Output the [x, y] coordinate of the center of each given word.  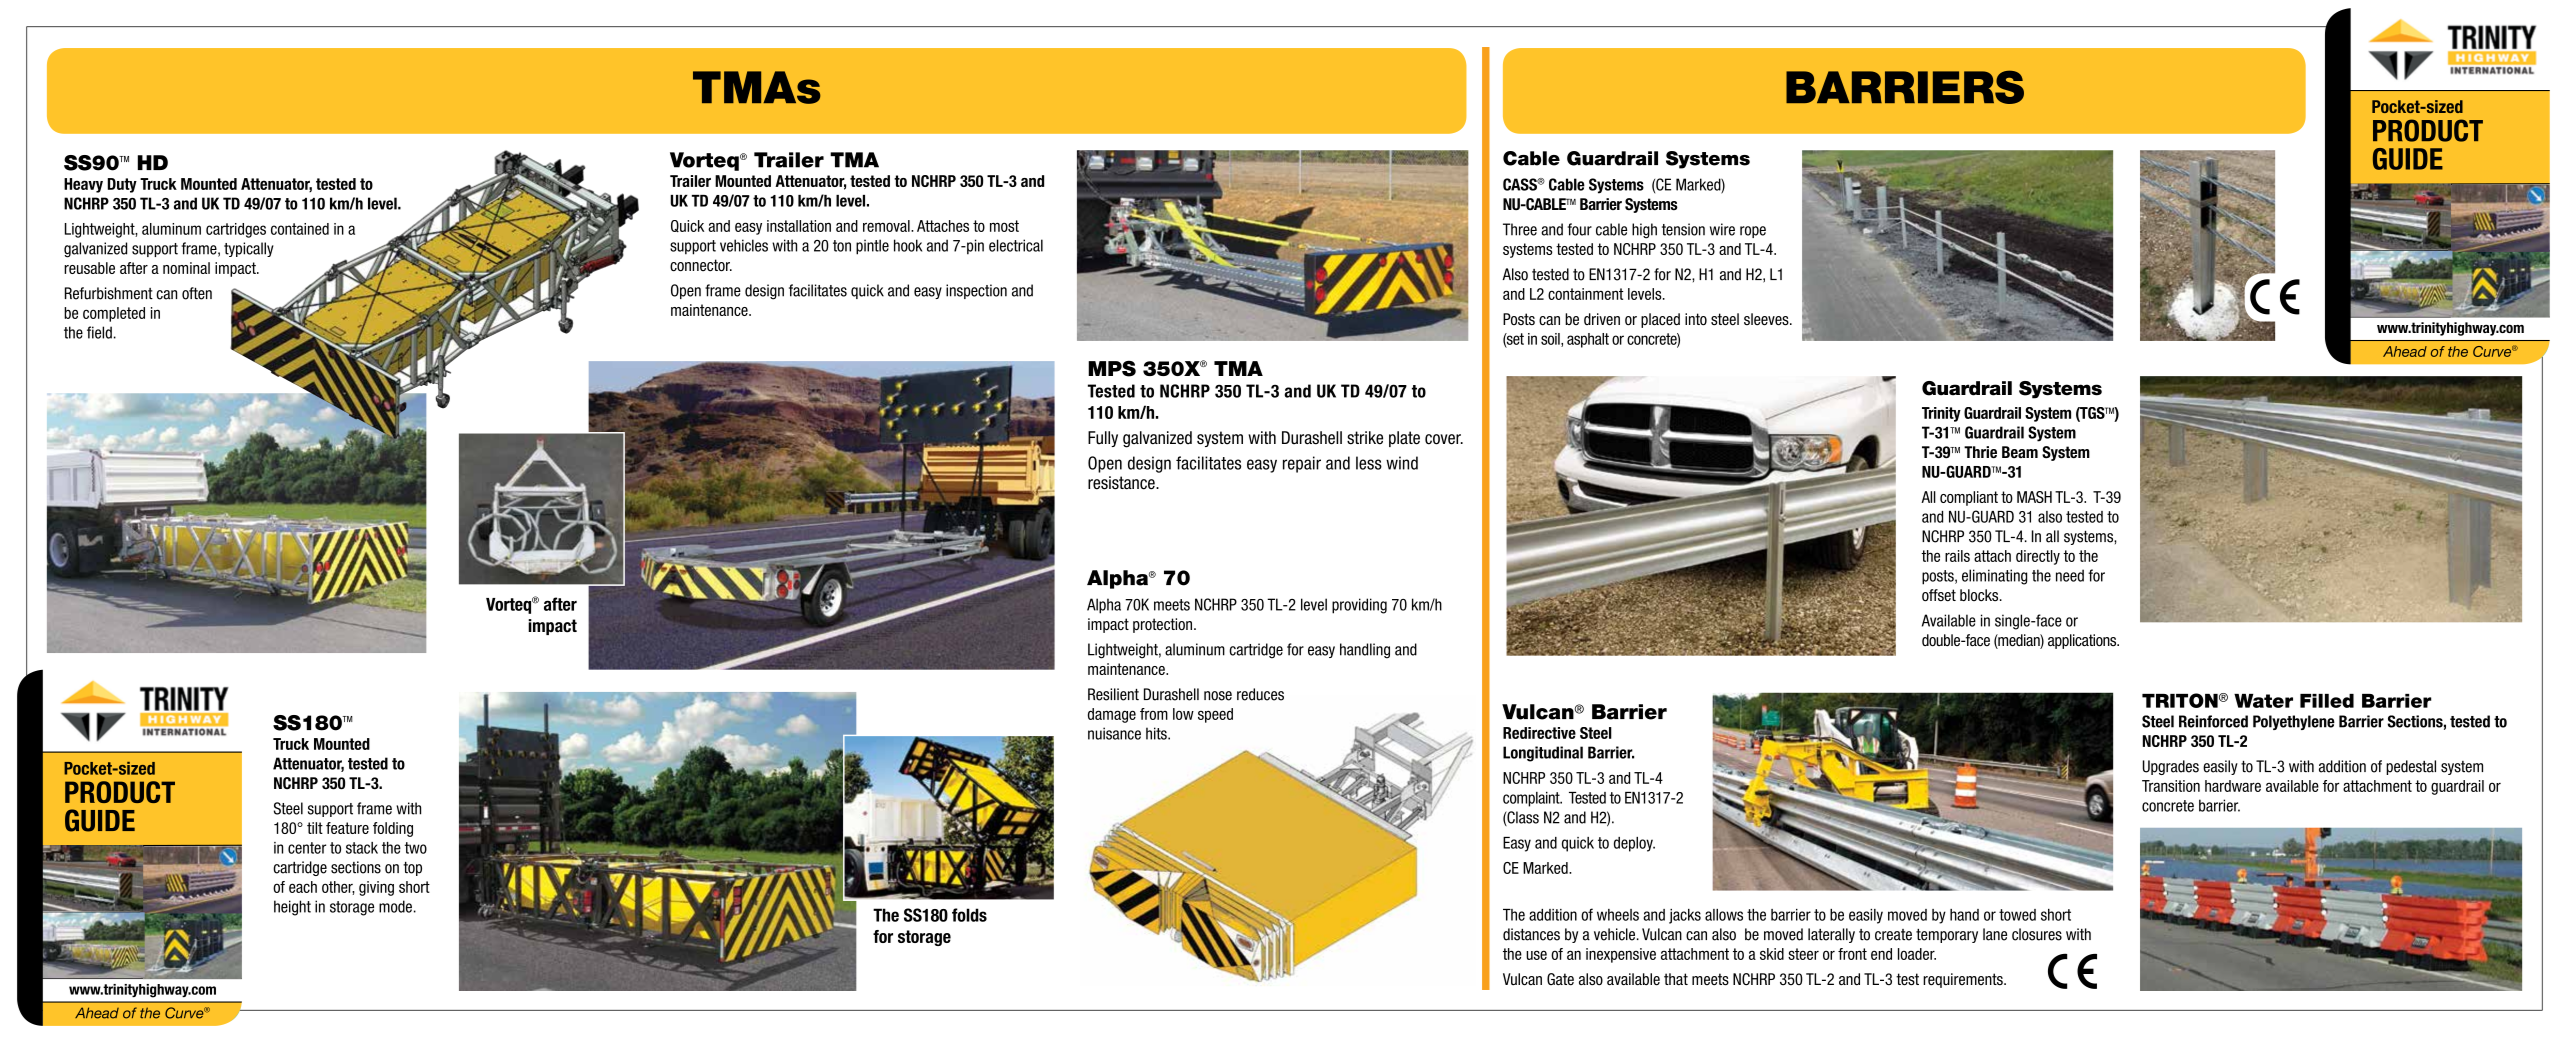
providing [1359, 606]
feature [347, 828]
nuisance [1114, 733]
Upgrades [2171, 767]
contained [300, 229]
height [292, 908]
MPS [1112, 369]
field [99, 332]
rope [1753, 232]
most [1004, 226]
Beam [2020, 452]
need [2070, 575]
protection [1164, 625]
